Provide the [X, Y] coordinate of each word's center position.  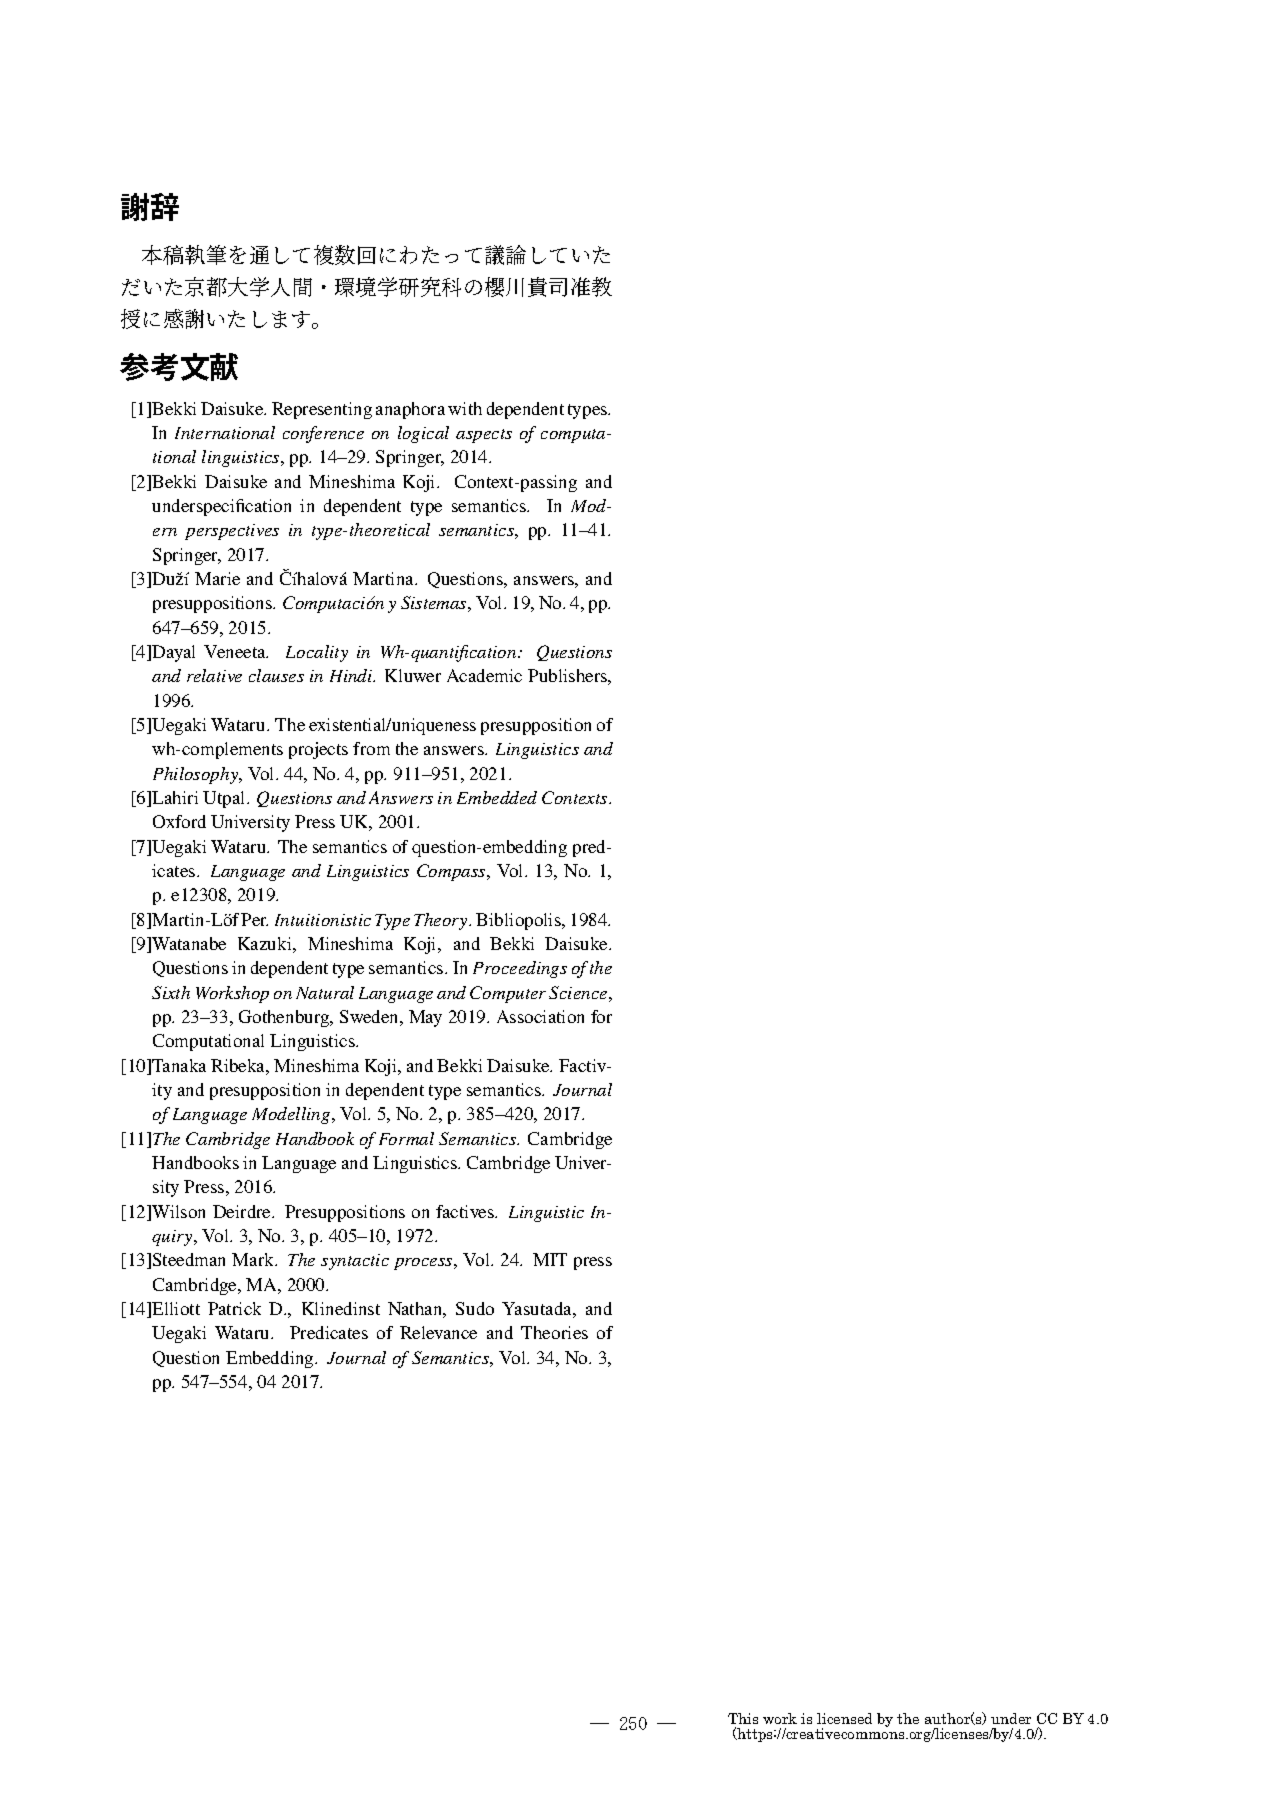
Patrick [234, 1308]
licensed [844, 1718]
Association [540, 1016]
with [465, 408]
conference [323, 434]
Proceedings [520, 969]
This [743, 1718]
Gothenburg [285, 1018]
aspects [484, 436]
